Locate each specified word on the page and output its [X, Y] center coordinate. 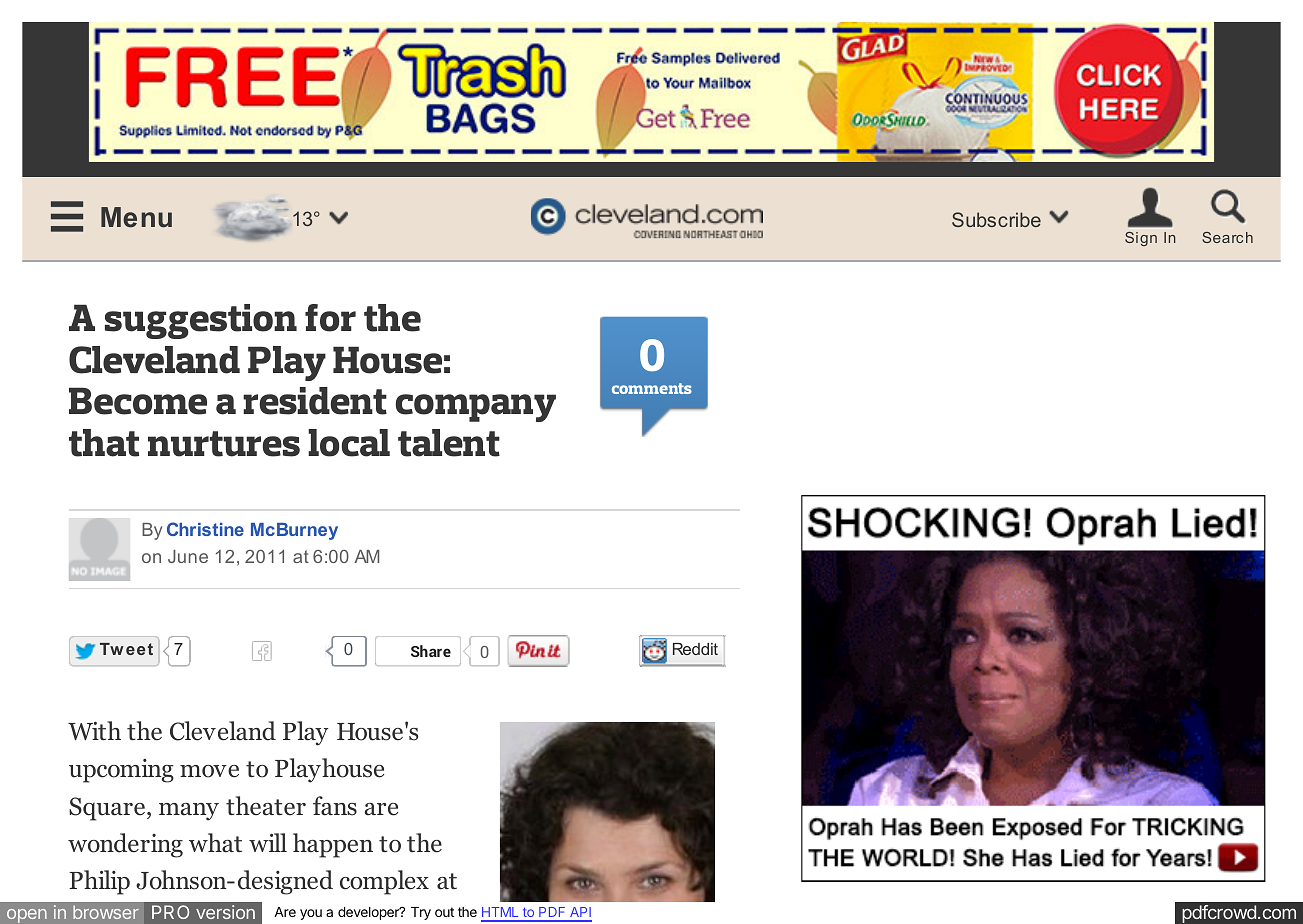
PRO [170, 912]
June [188, 556]
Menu [136, 217]
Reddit [695, 649]
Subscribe [996, 219]
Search [1227, 237]
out [444, 912]
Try [421, 913]
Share [431, 651]
